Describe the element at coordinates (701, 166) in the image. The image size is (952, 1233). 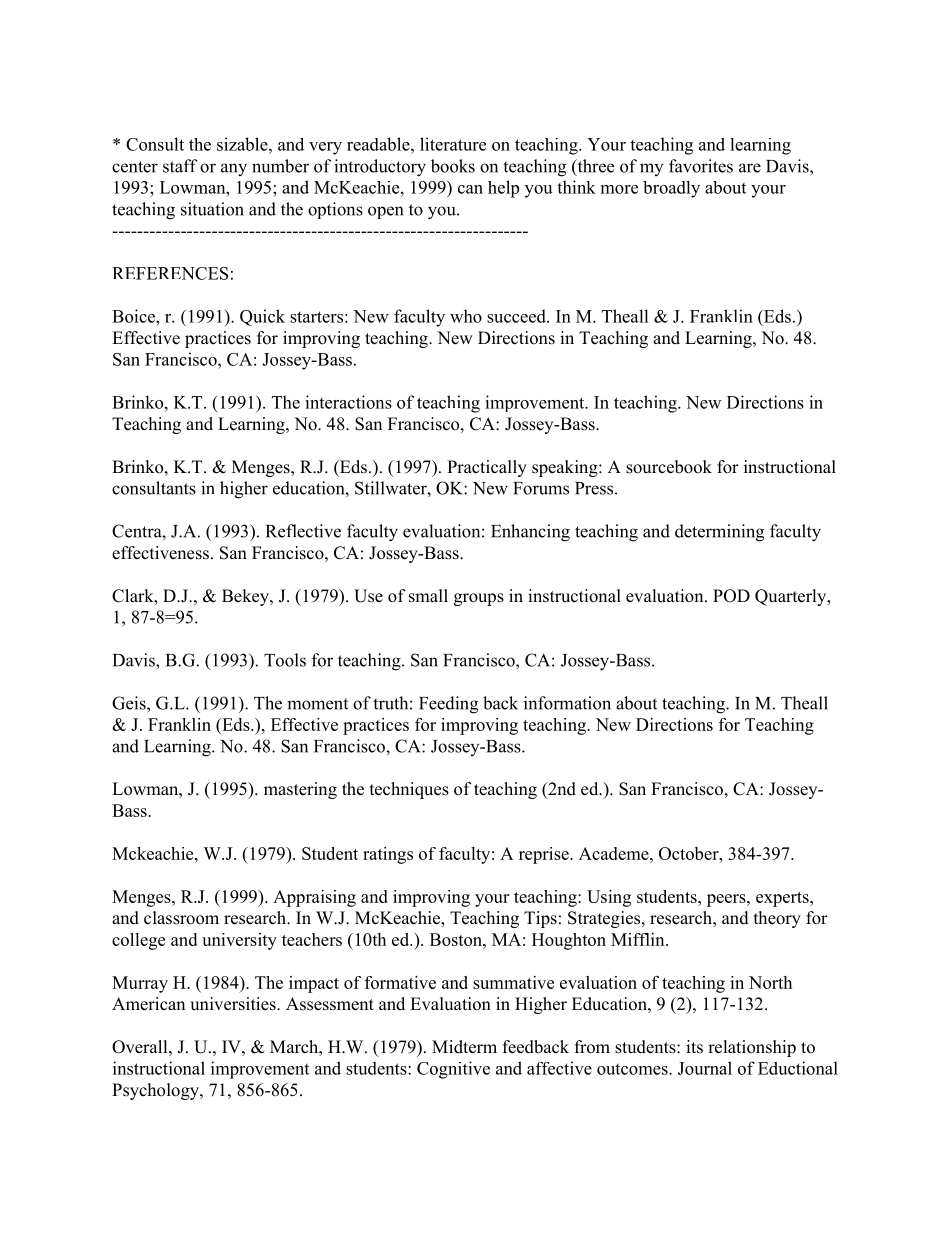
I see `favorites` at that location.
